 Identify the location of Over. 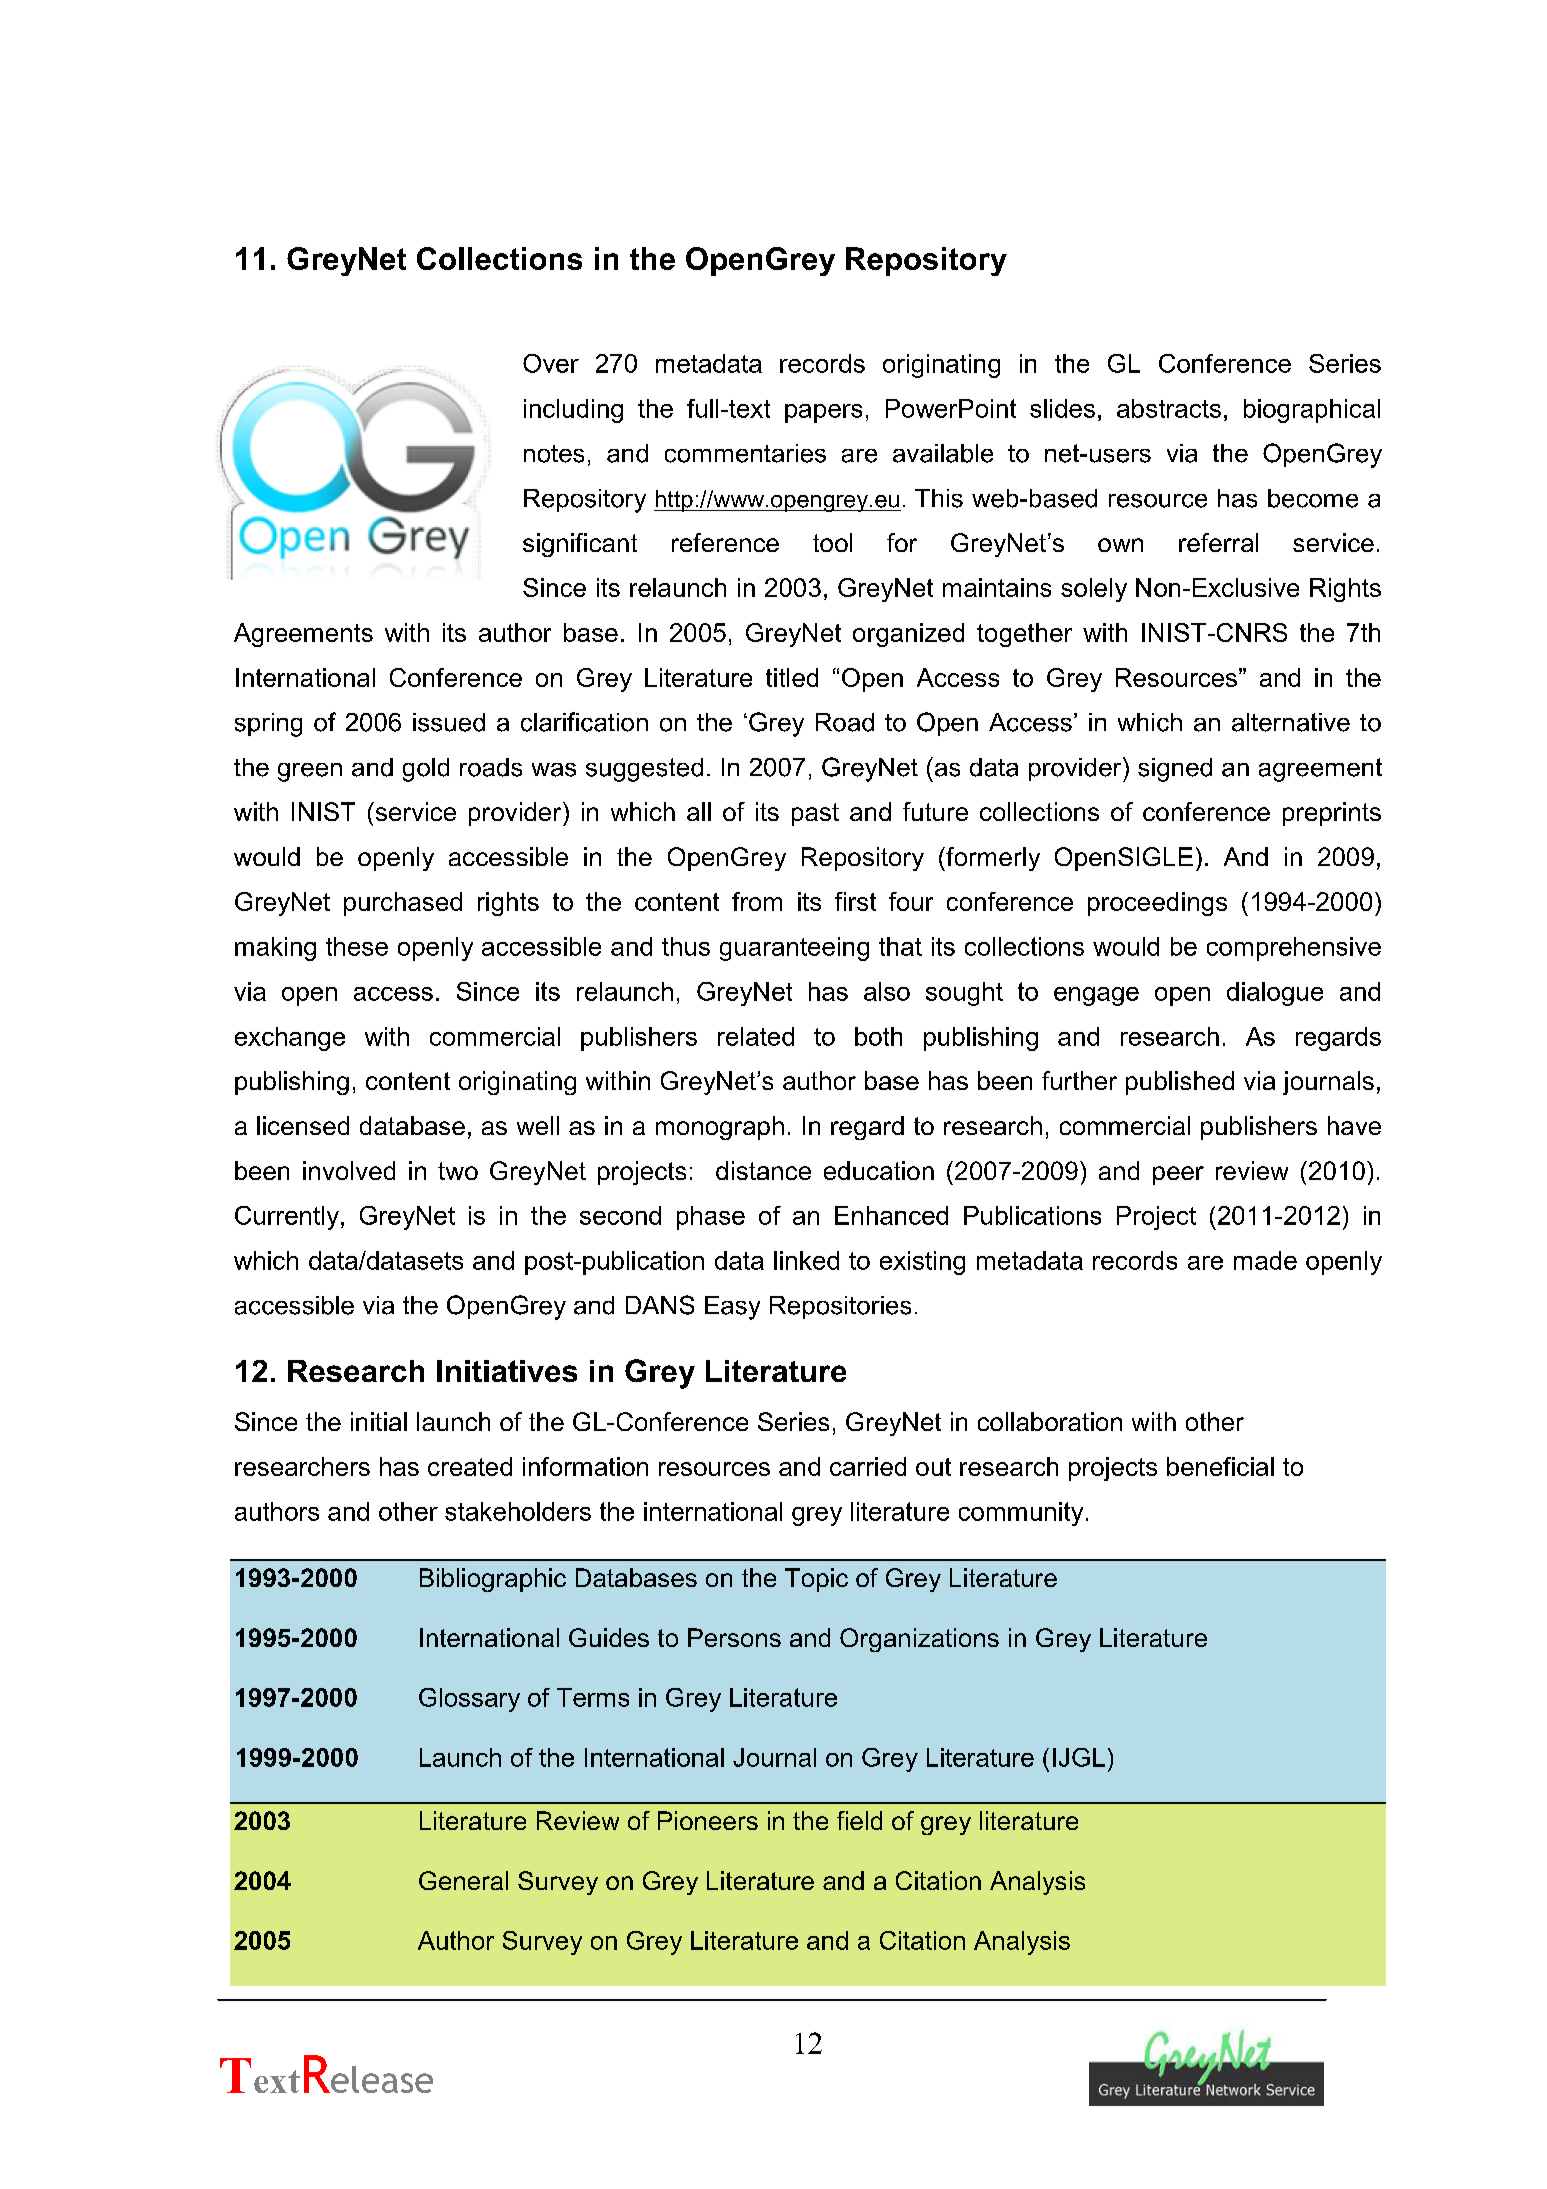
(551, 363).
